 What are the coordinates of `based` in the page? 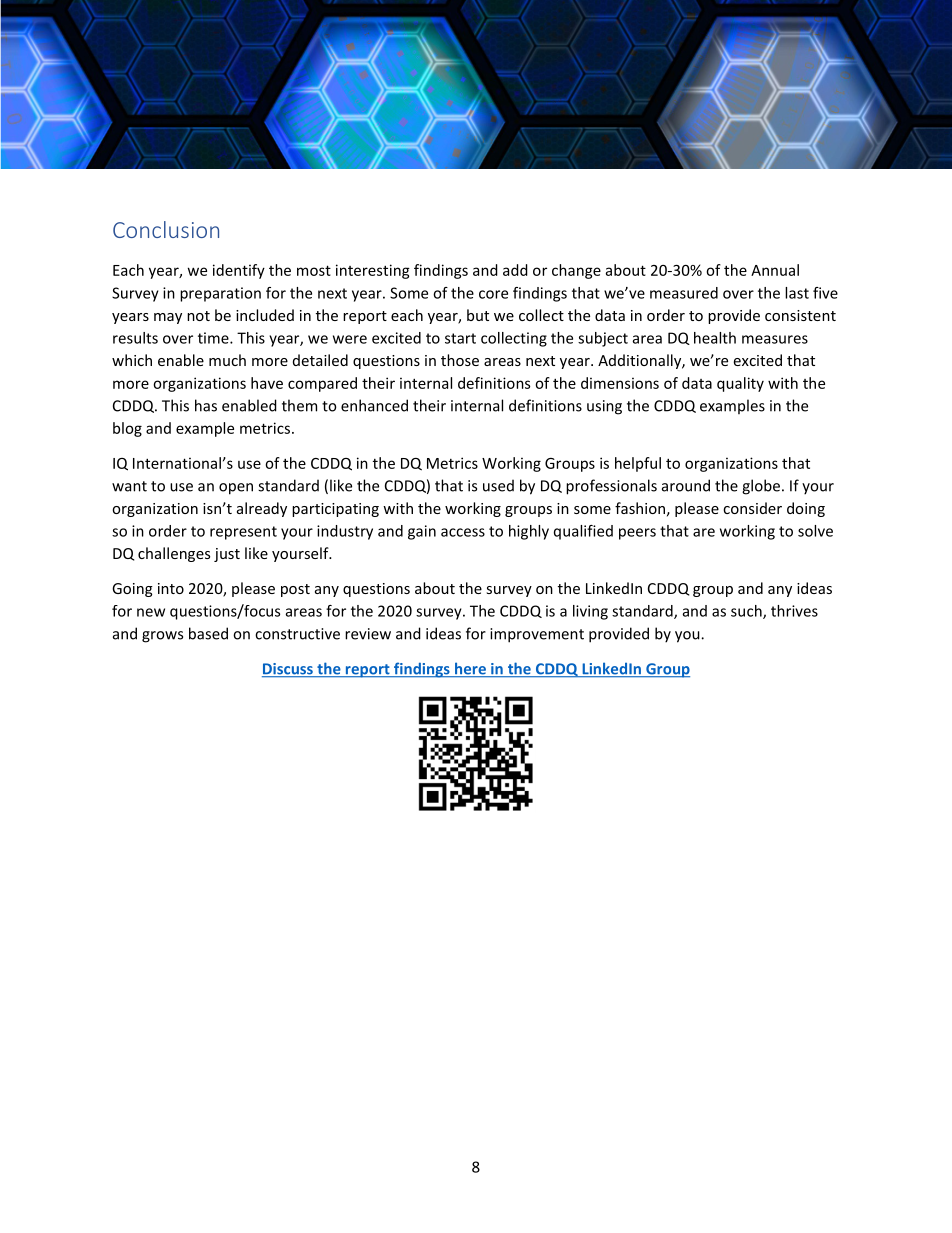 It's located at (208, 633).
